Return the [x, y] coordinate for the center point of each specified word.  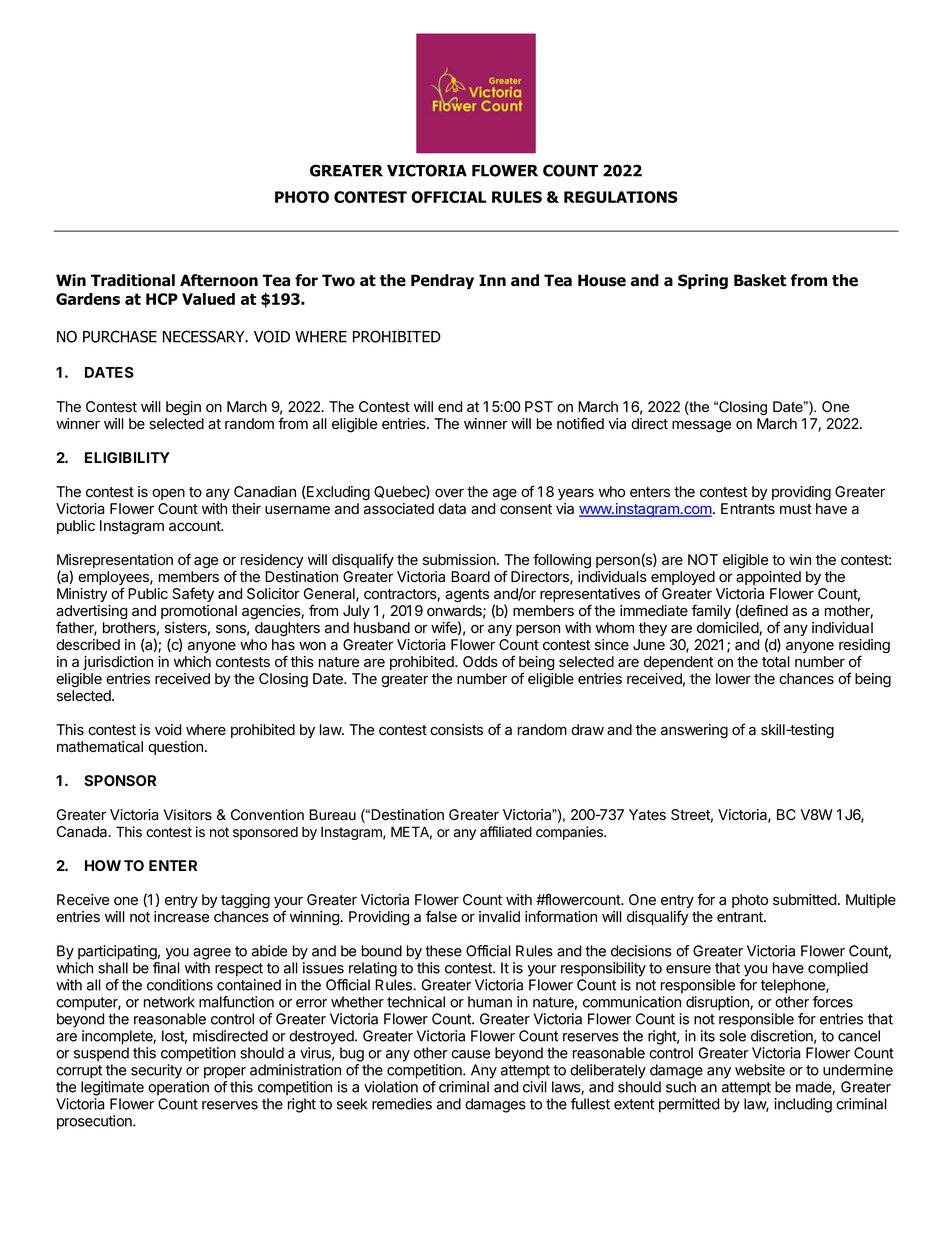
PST [539, 407]
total [776, 662]
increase [181, 917]
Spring [703, 282]
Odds [480, 662]
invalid [499, 917]
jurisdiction [118, 663]
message [701, 426]
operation [178, 1088]
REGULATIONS [621, 197]
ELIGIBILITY [127, 457]
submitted [804, 900]
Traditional [133, 280]
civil [535, 1087]
